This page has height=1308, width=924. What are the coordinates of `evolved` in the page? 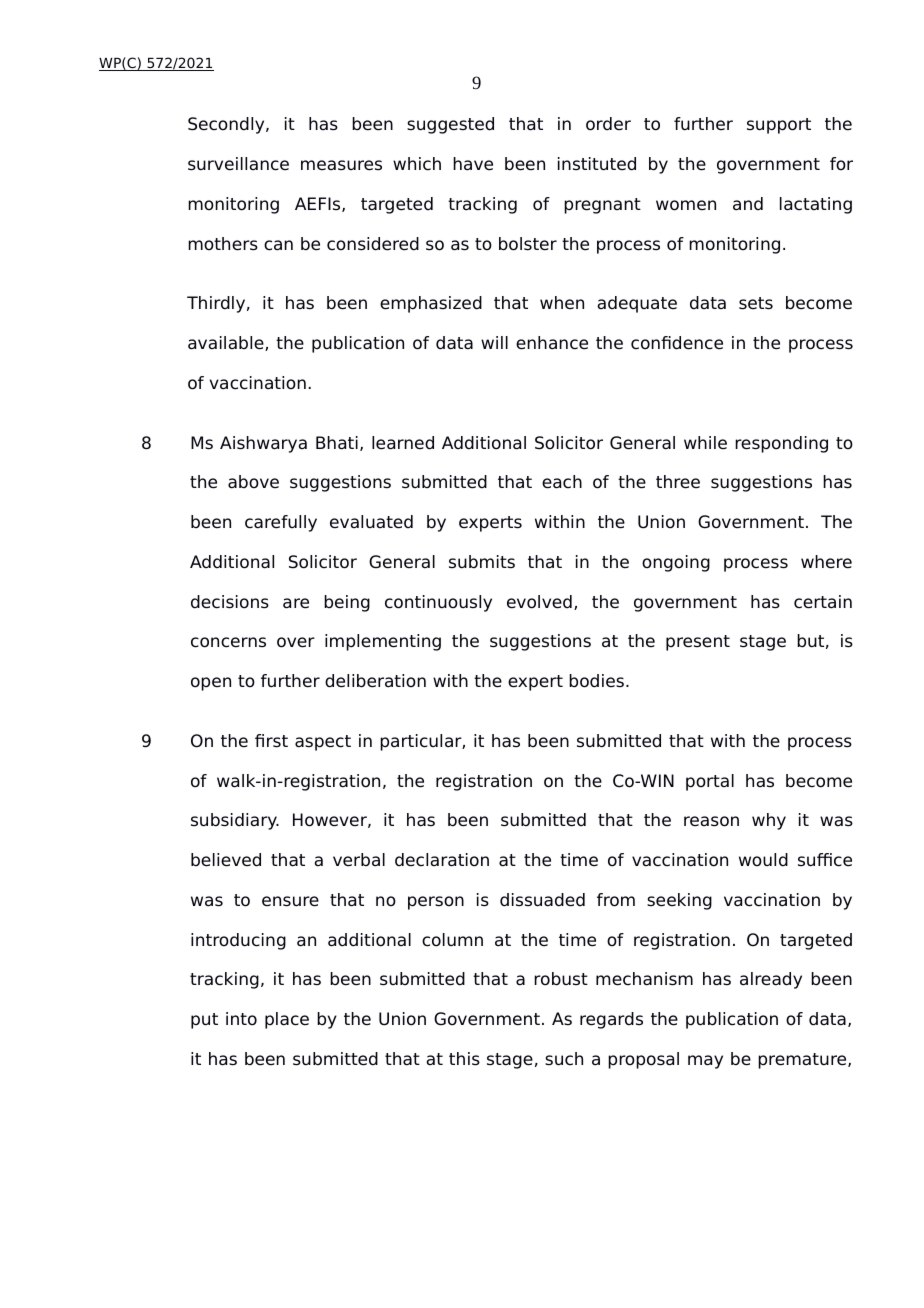 It's located at (539, 602).
